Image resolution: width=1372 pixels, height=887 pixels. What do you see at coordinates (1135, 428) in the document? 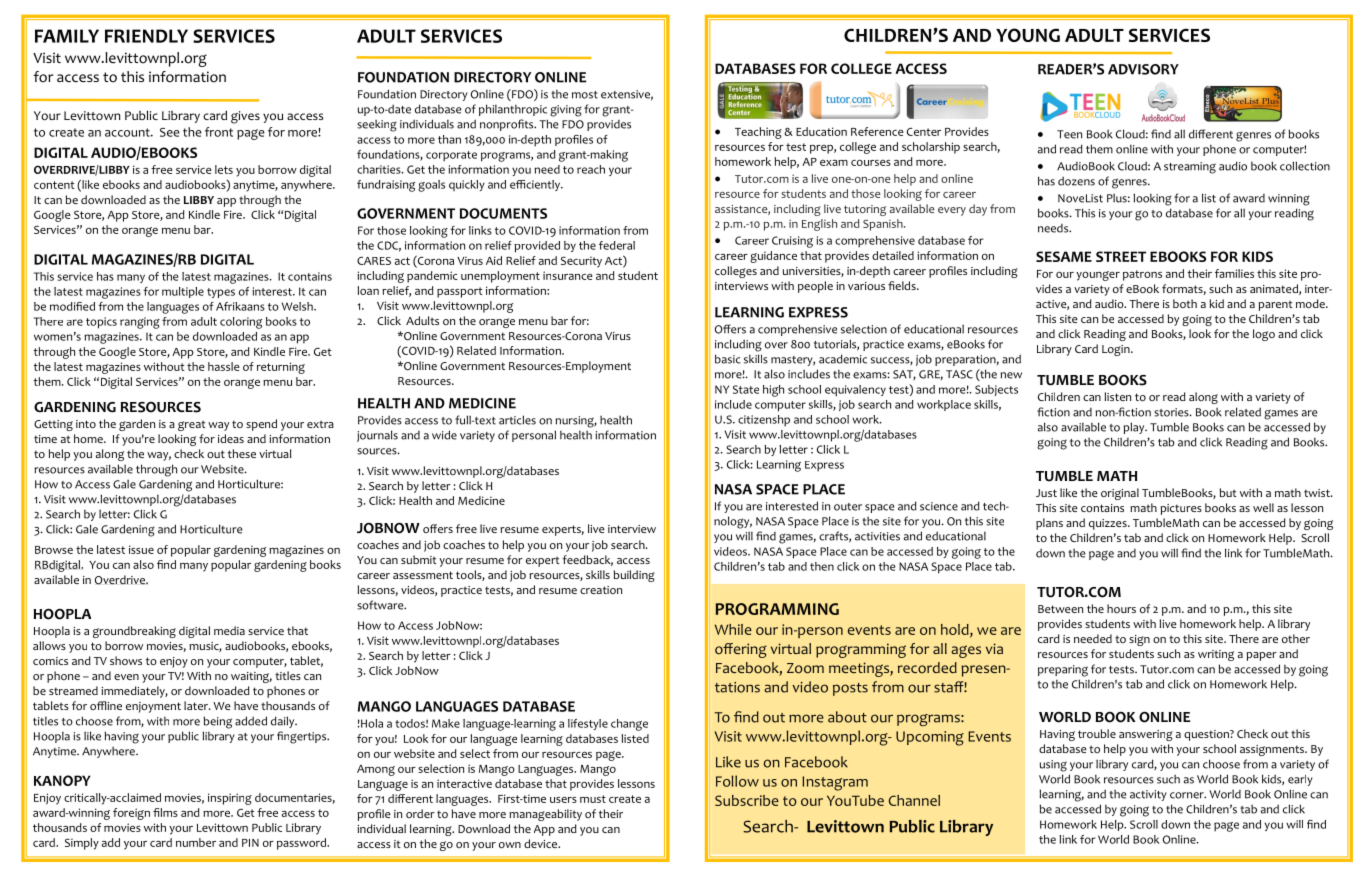
I see `play` at bounding box center [1135, 428].
